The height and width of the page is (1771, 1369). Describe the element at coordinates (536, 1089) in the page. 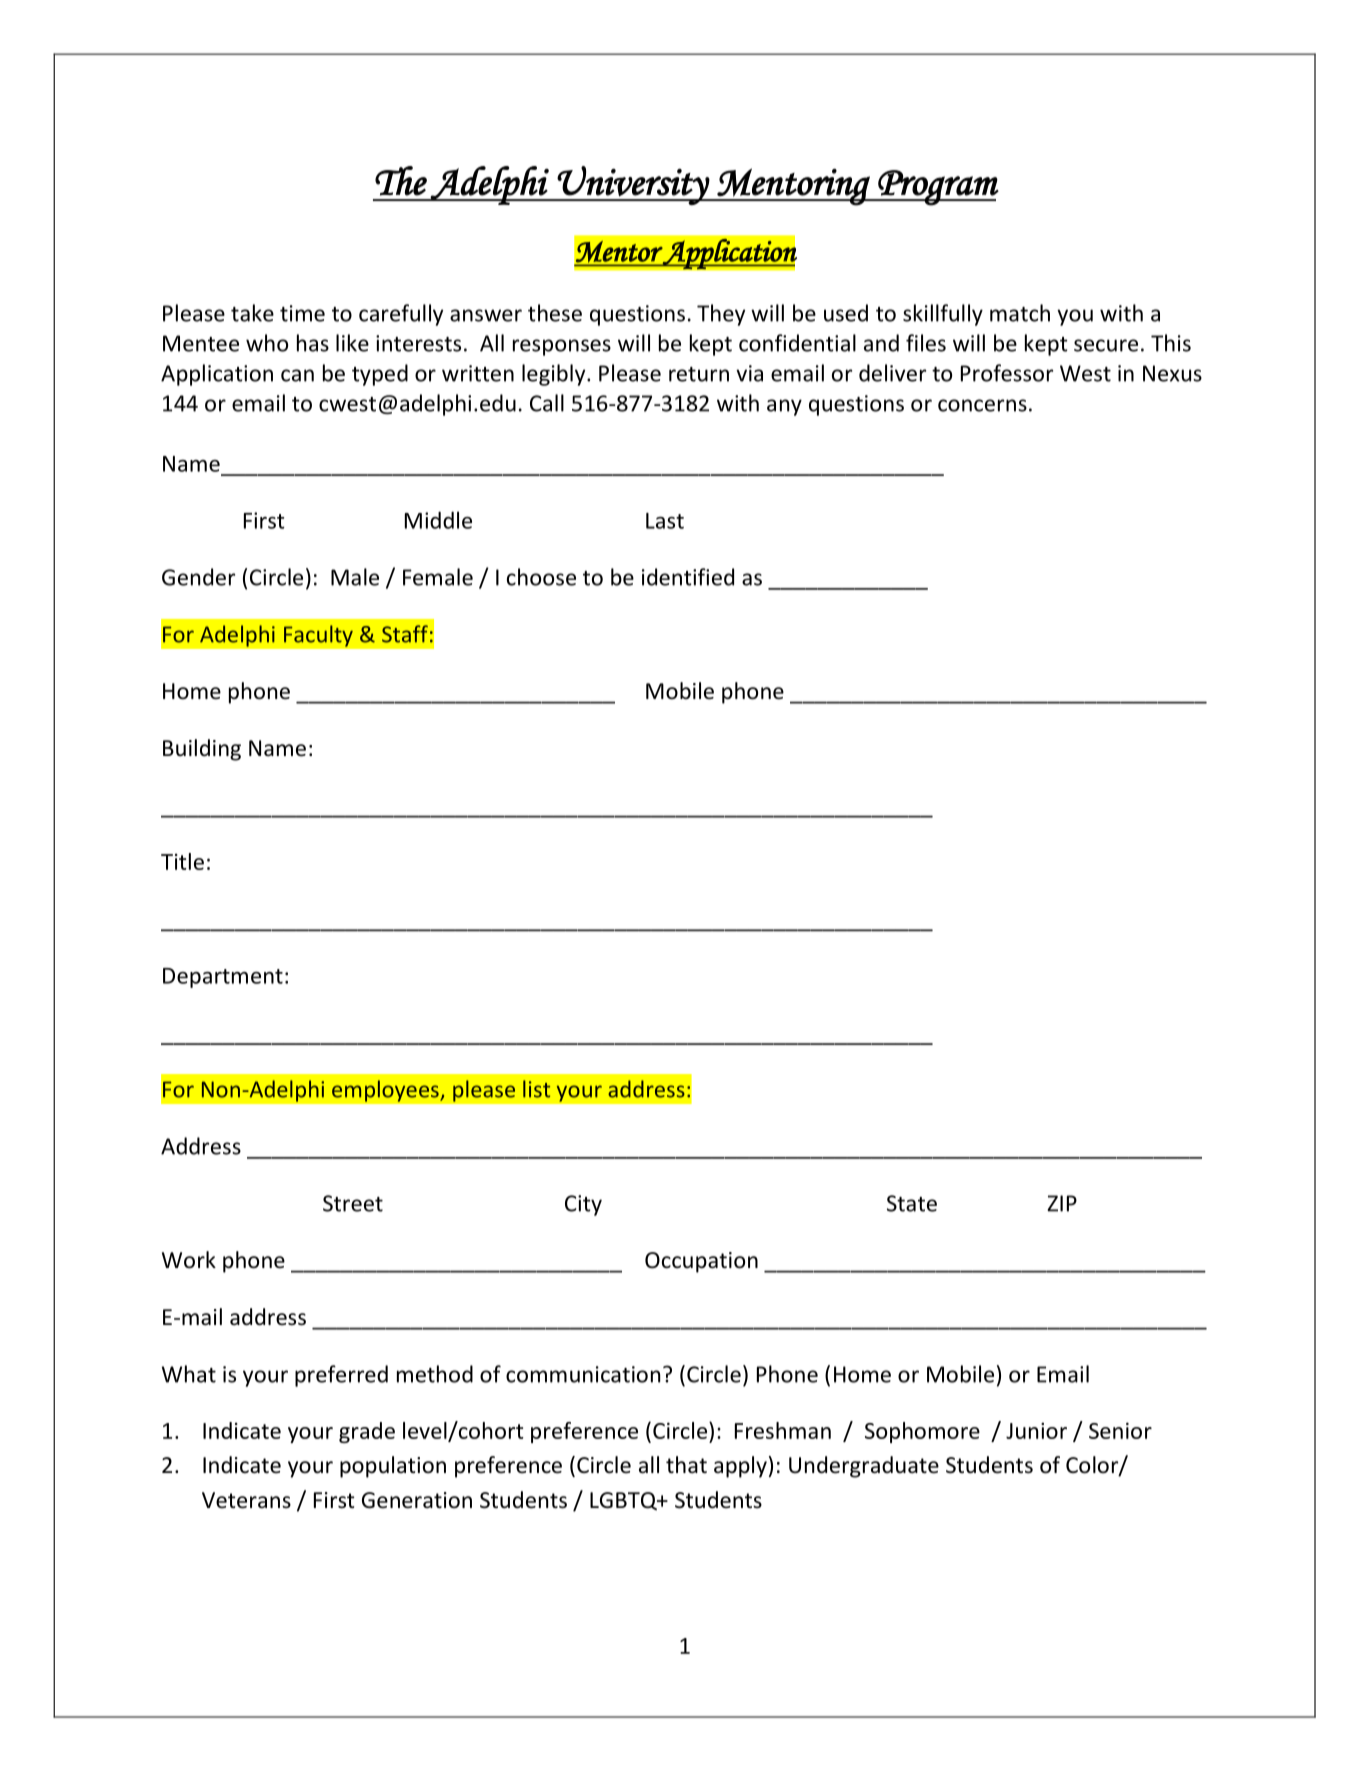

I see `list` at that location.
